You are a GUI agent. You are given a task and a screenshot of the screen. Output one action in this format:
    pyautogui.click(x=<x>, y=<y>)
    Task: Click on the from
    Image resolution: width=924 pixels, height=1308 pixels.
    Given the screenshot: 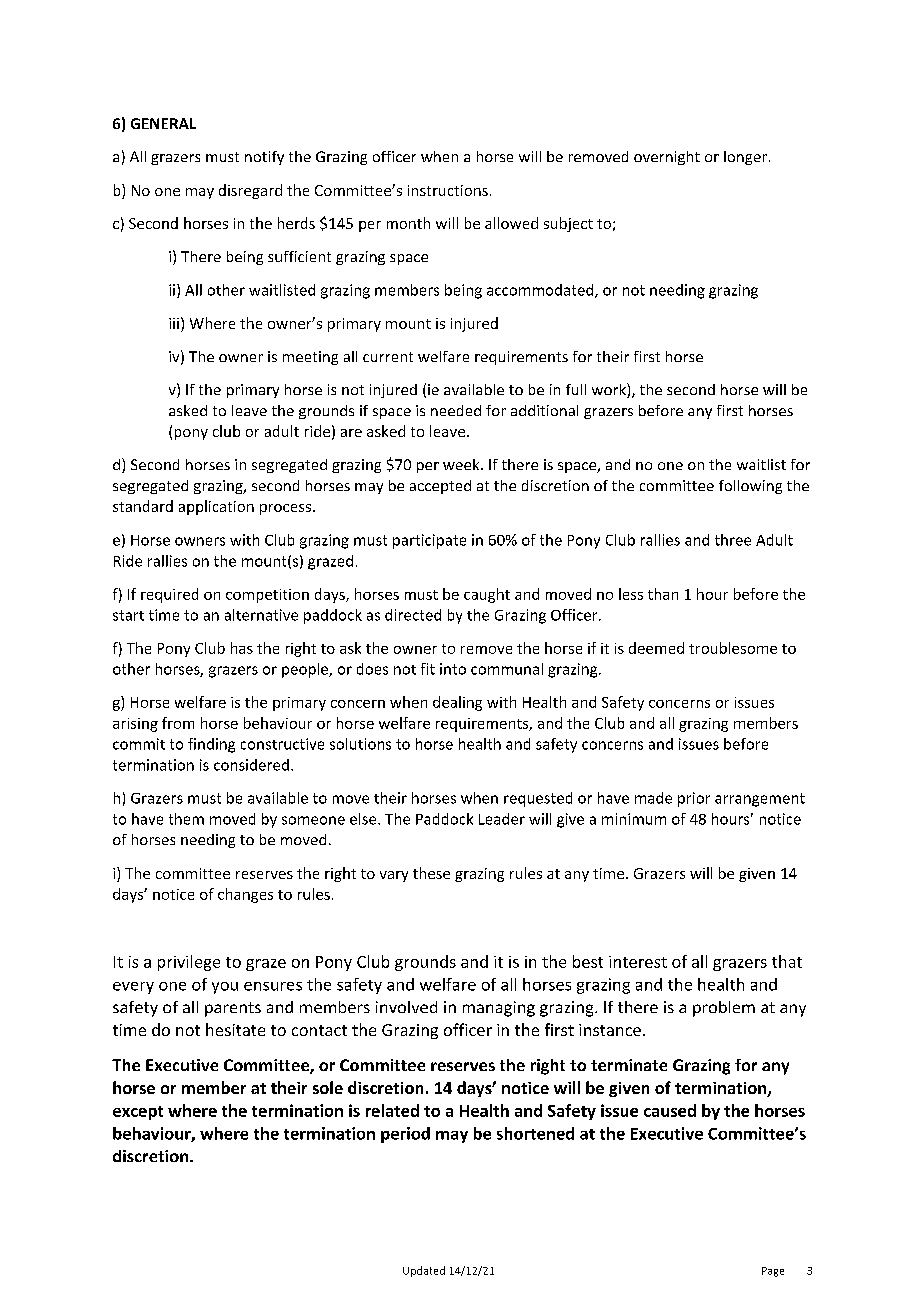 What is the action you would take?
    pyautogui.click(x=178, y=723)
